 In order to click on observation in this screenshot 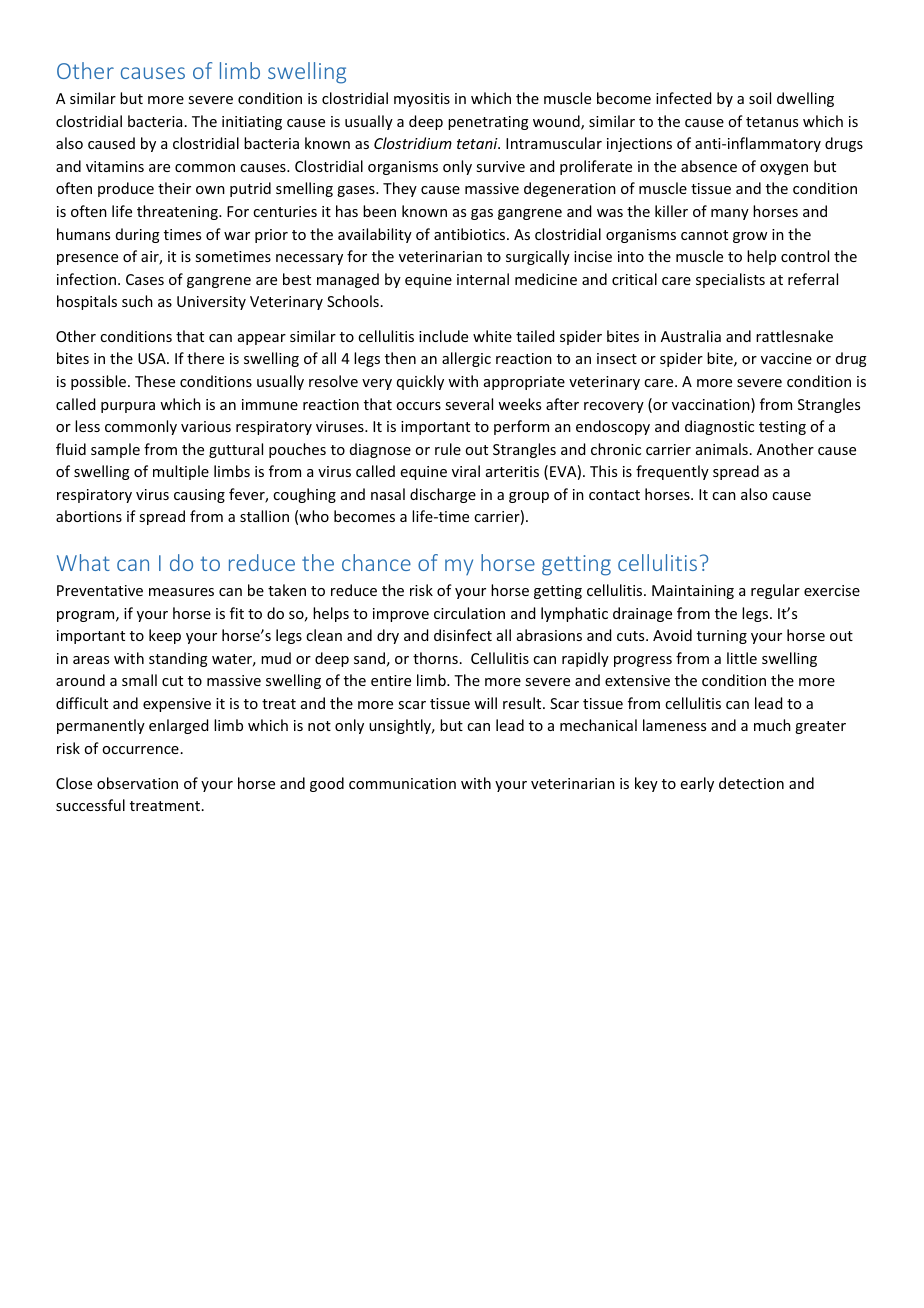, I will do `click(137, 783)`.
